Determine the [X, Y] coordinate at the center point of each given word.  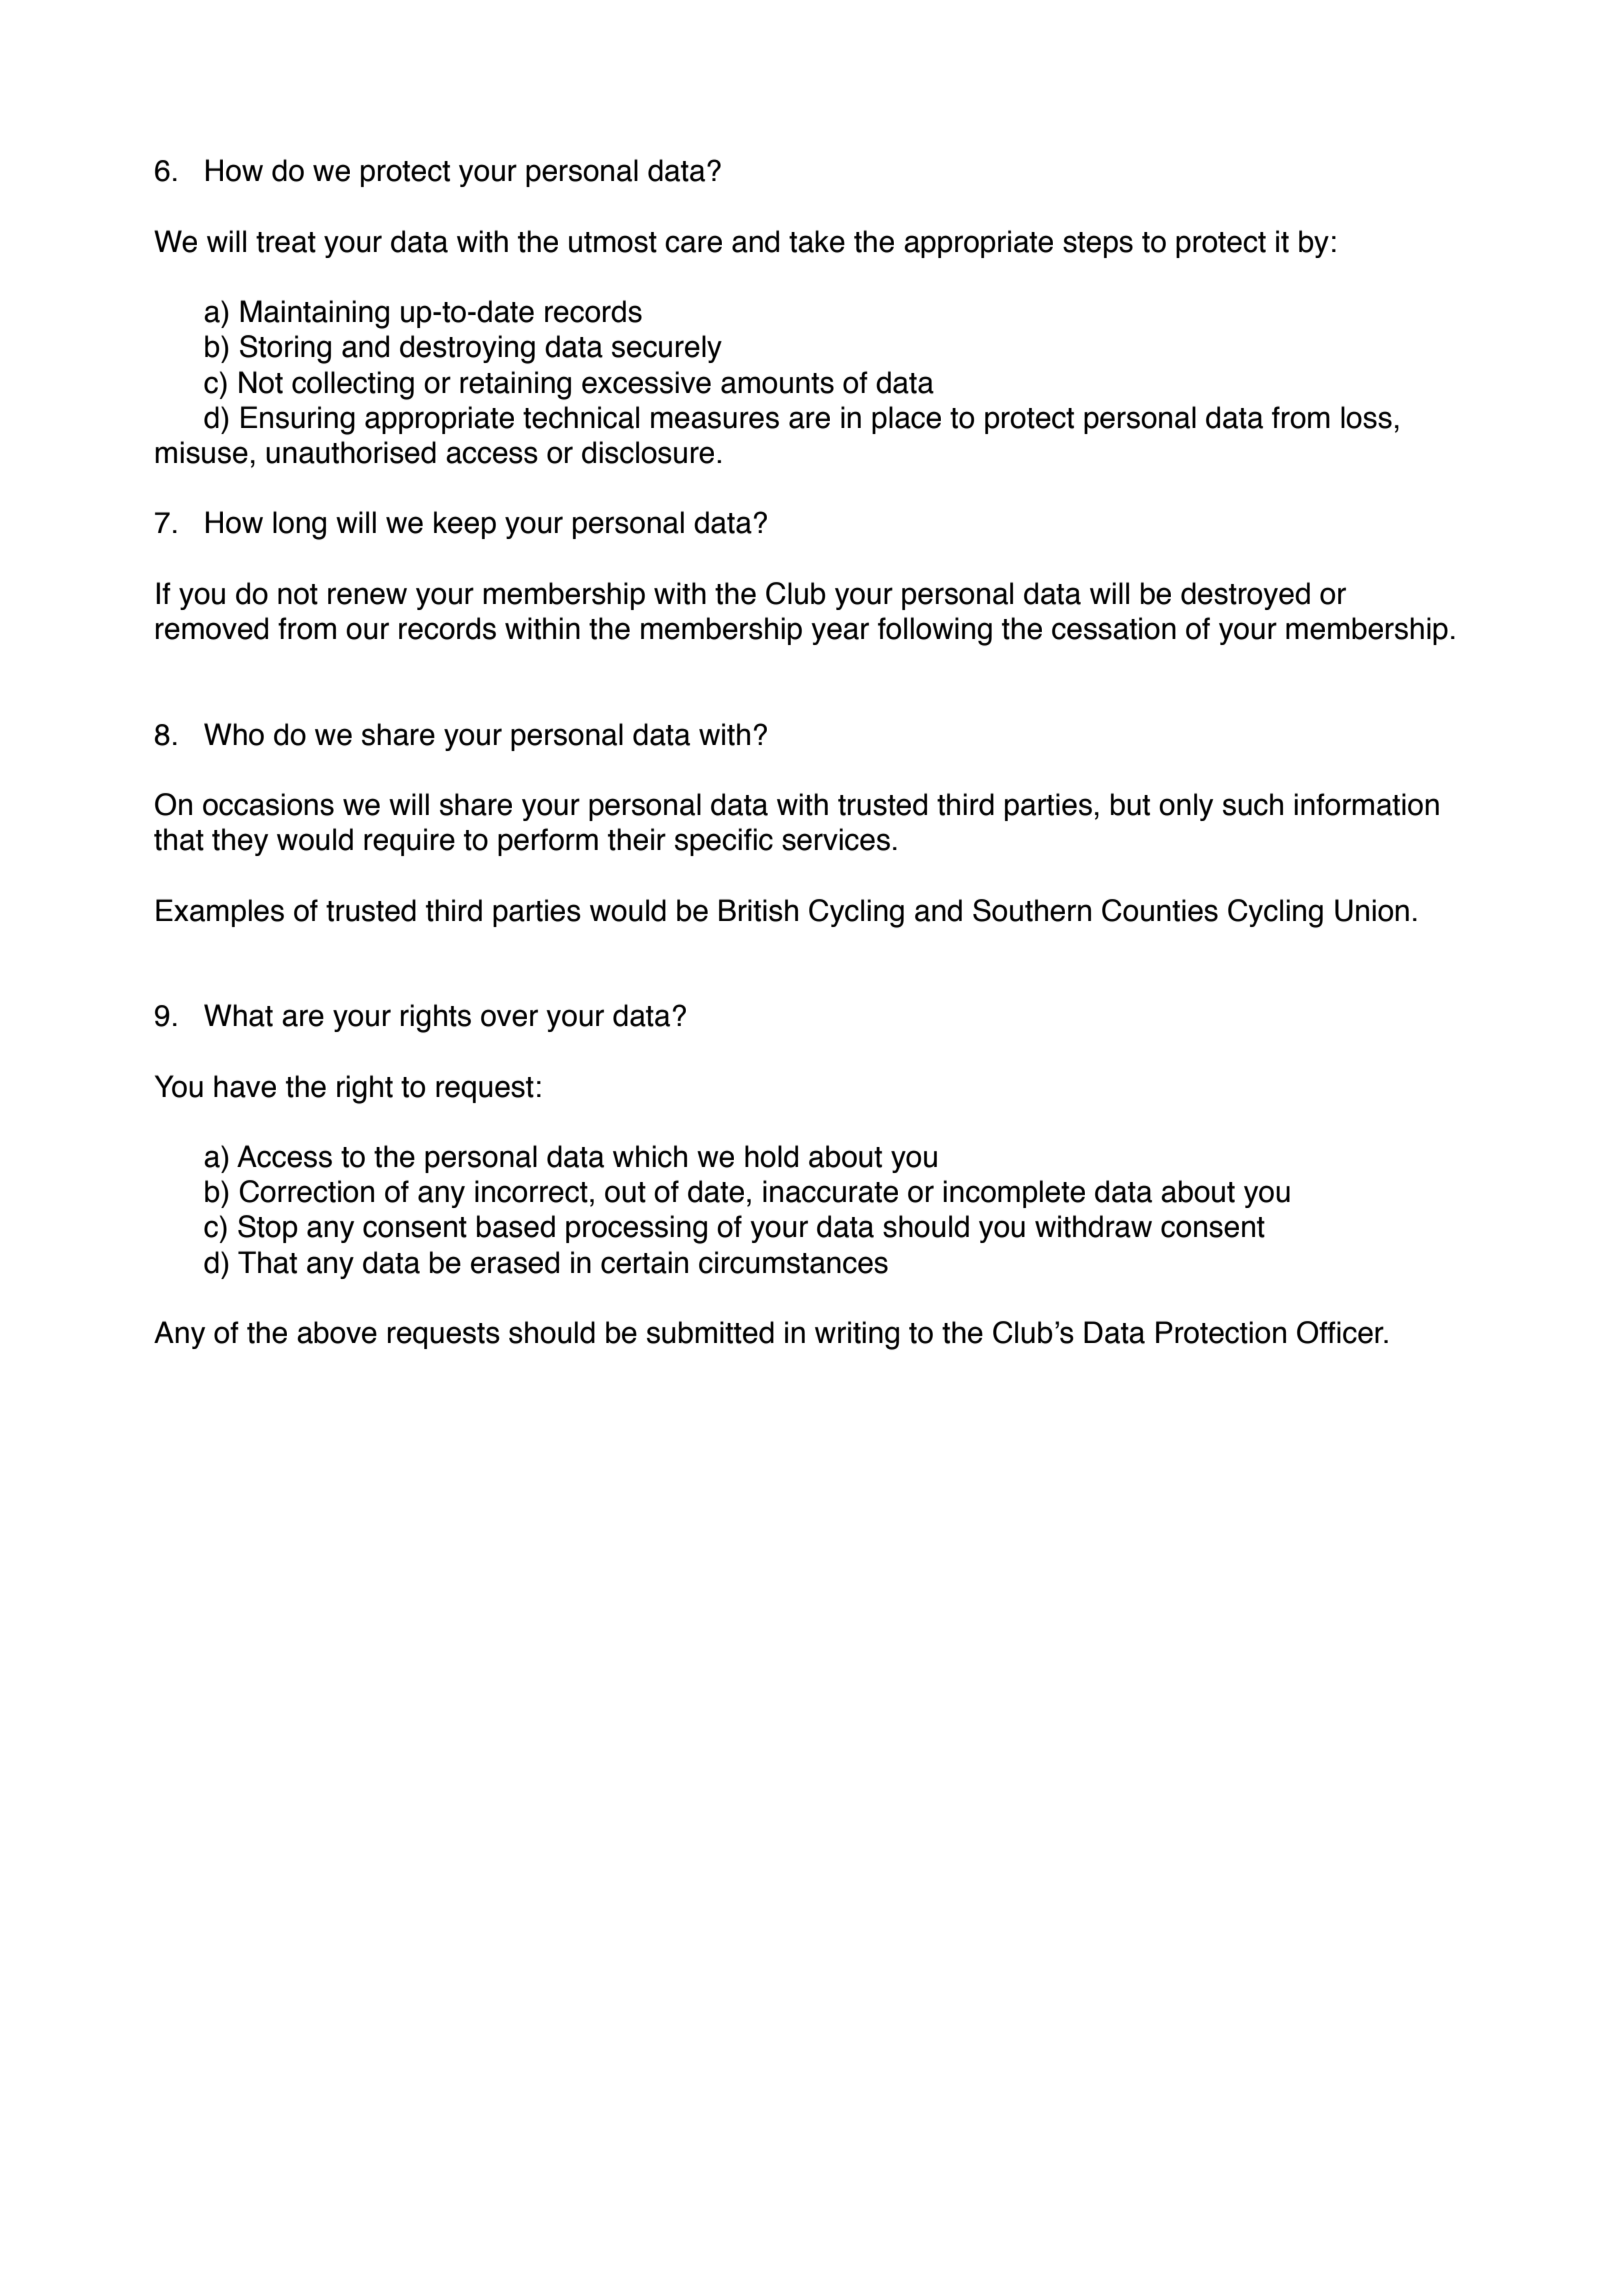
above [337, 1332]
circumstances [793, 1262]
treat [286, 242]
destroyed [1245, 596]
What [238, 1015]
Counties [1160, 910]
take [817, 241]
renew [367, 596]
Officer [1341, 1332]
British [758, 910]
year [840, 633]
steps [1098, 245]
